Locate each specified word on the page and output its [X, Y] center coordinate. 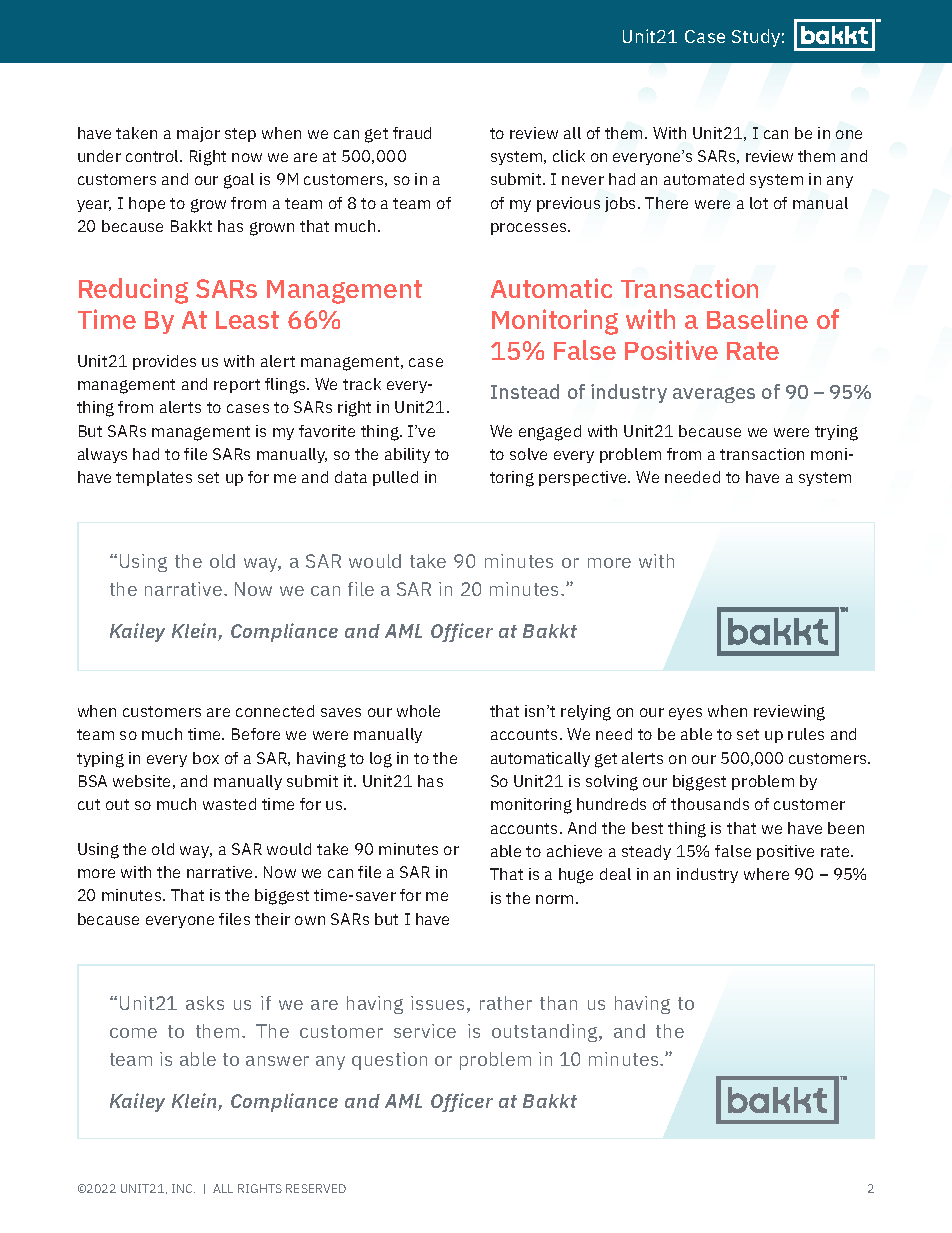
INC [183, 1188]
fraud [412, 133]
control [153, 156]
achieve [574, 851]
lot [759, 203]
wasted [229, 804]
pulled [395, 478]
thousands [710, 804]
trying [836, 433]
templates [154, 478]
